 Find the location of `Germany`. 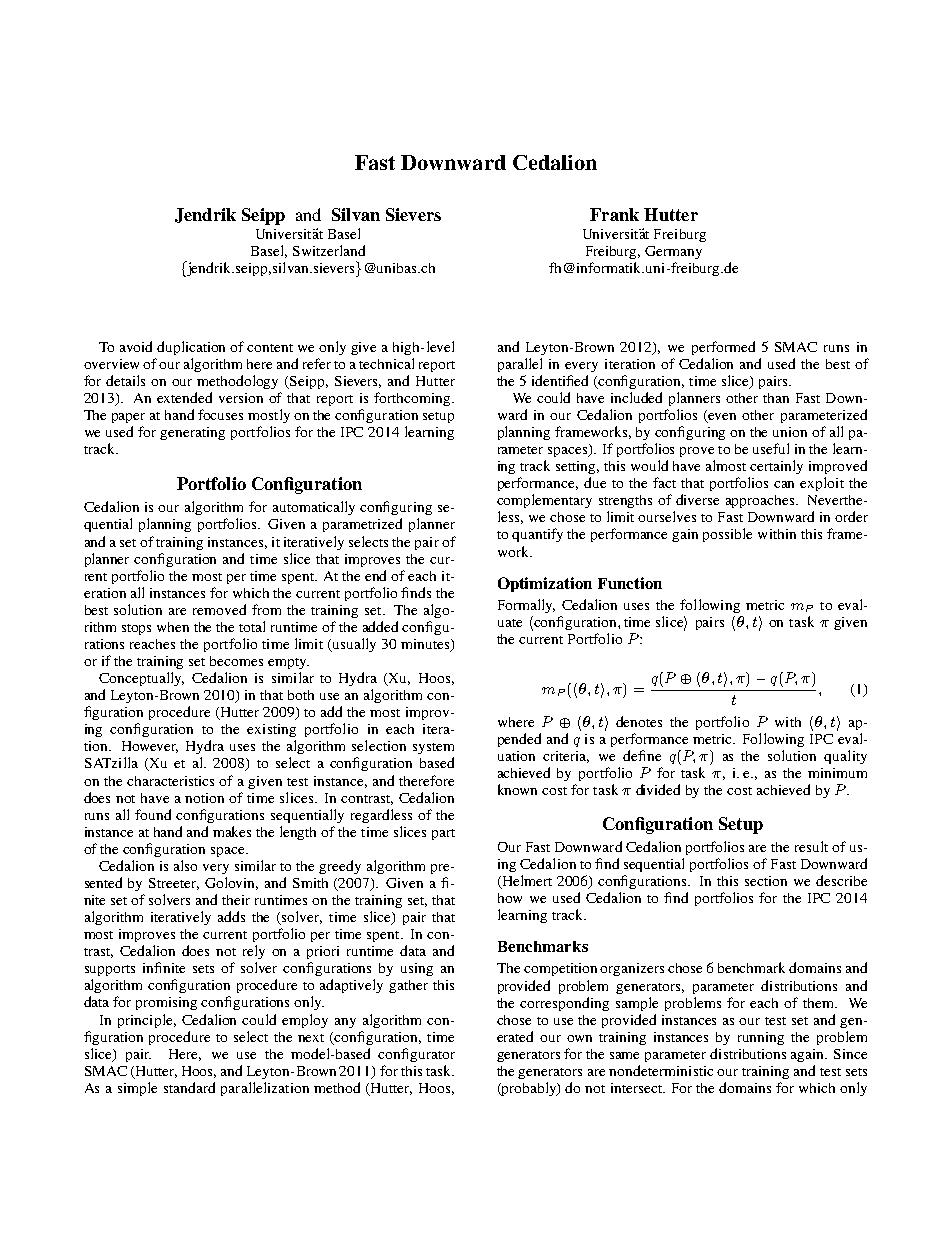

Germany is located at coordinates (673, 252).
